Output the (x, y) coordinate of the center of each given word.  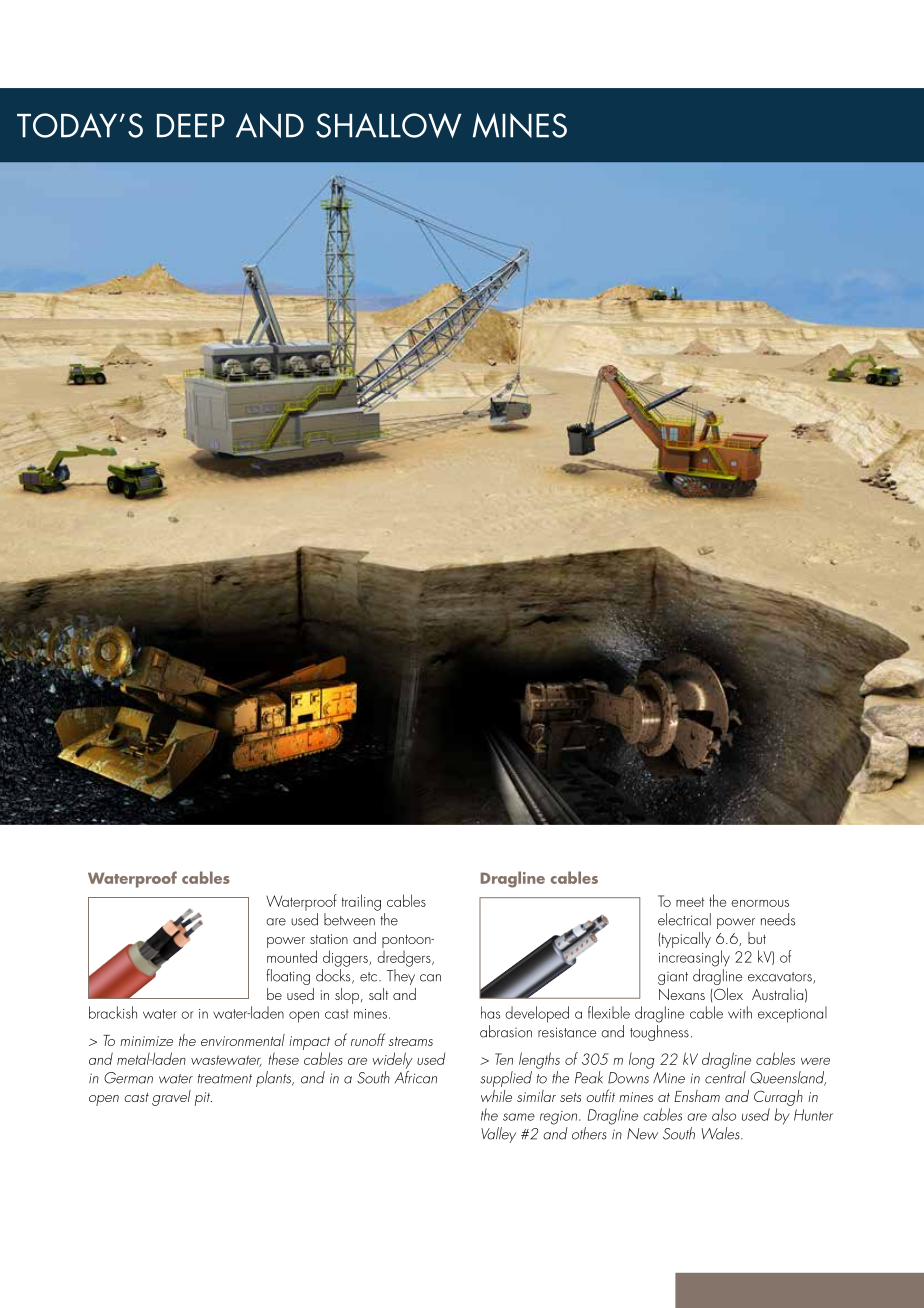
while (496, 1096)
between (349, 919)
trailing (361, 902)
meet (690, 902)
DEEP (191, 126)
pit (203, 1099)
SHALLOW (389, 125)
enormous (760, 903)
